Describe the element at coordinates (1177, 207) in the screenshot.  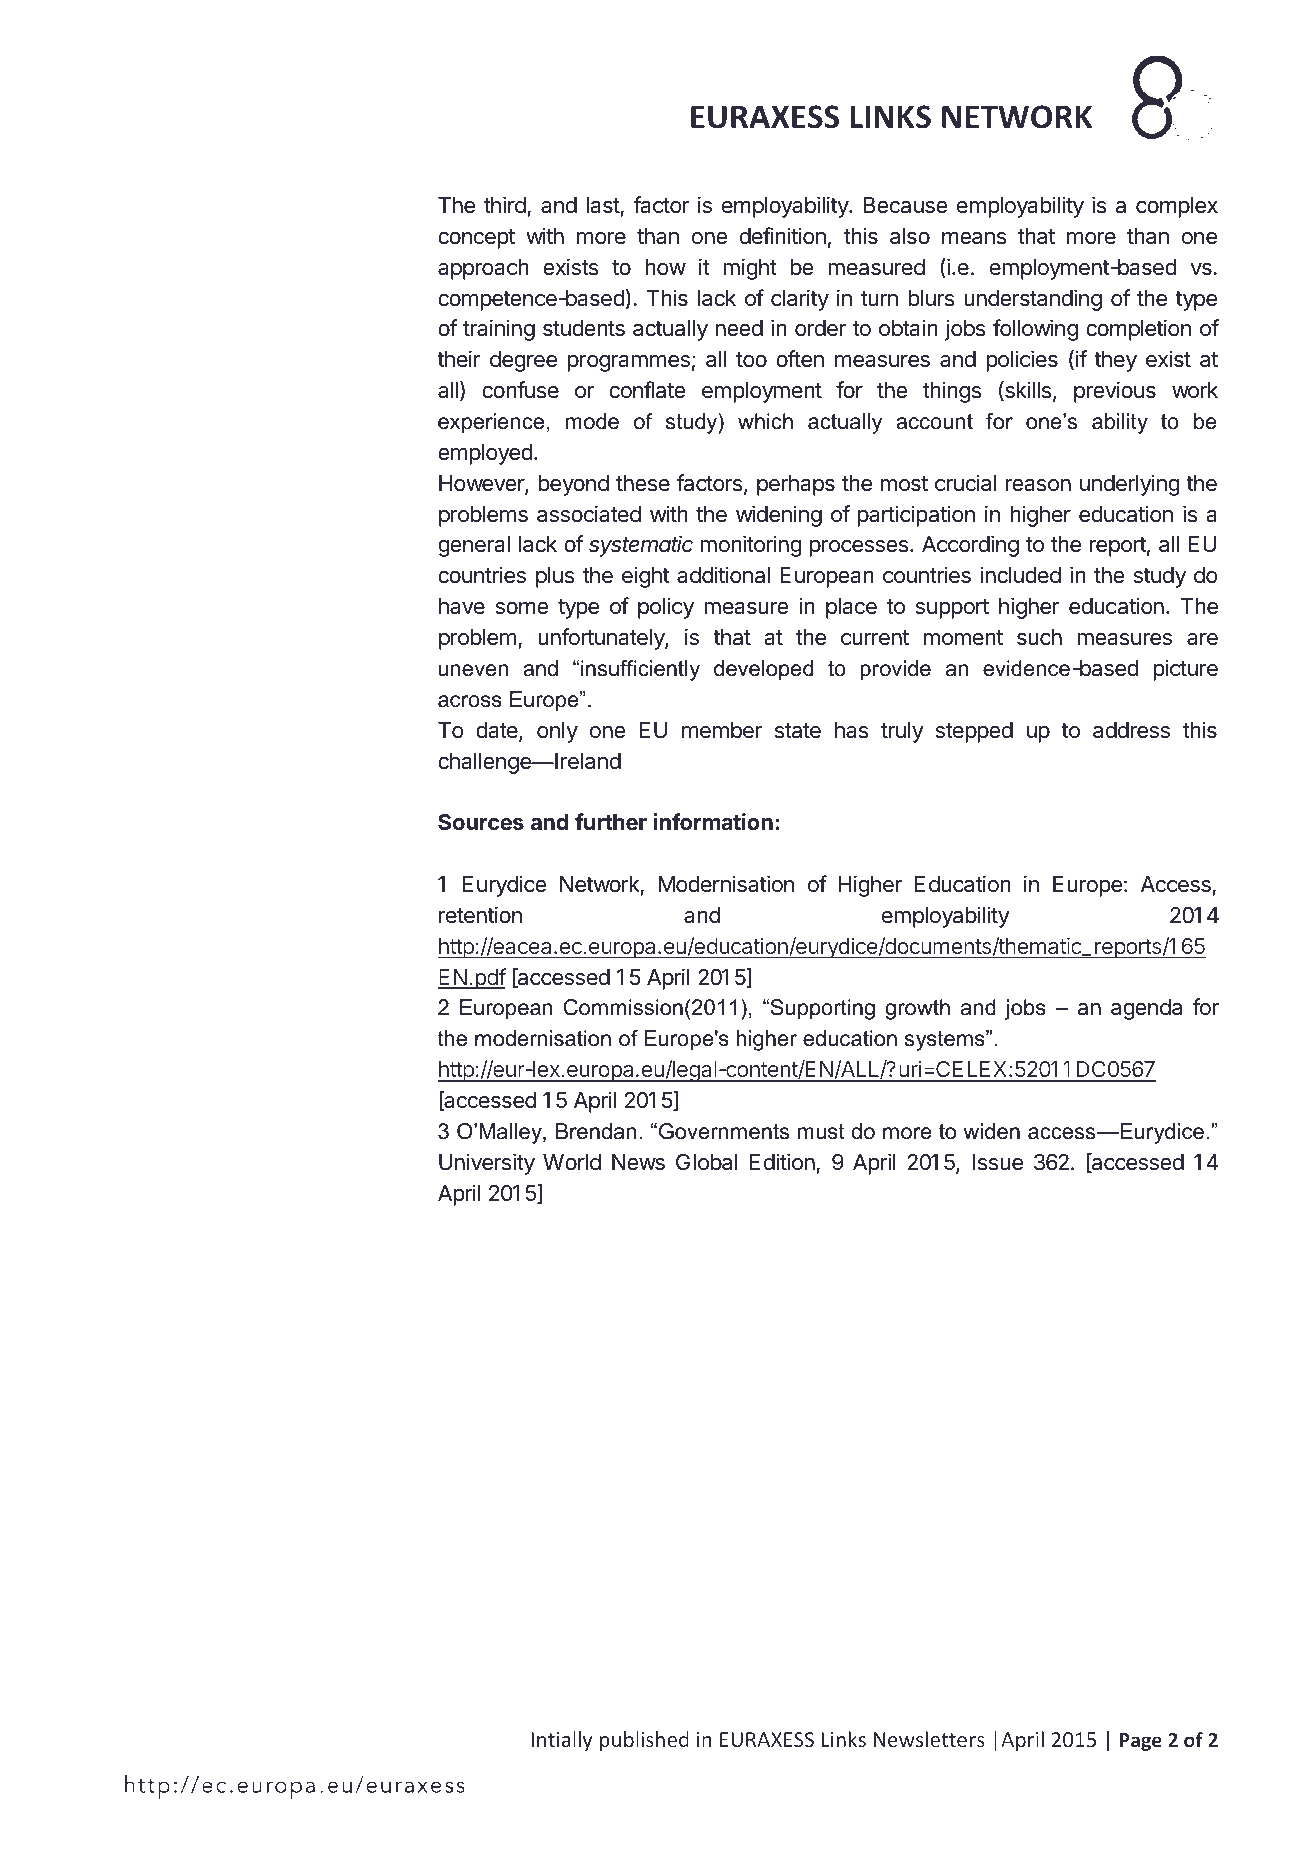
I see `complex` at that location.
